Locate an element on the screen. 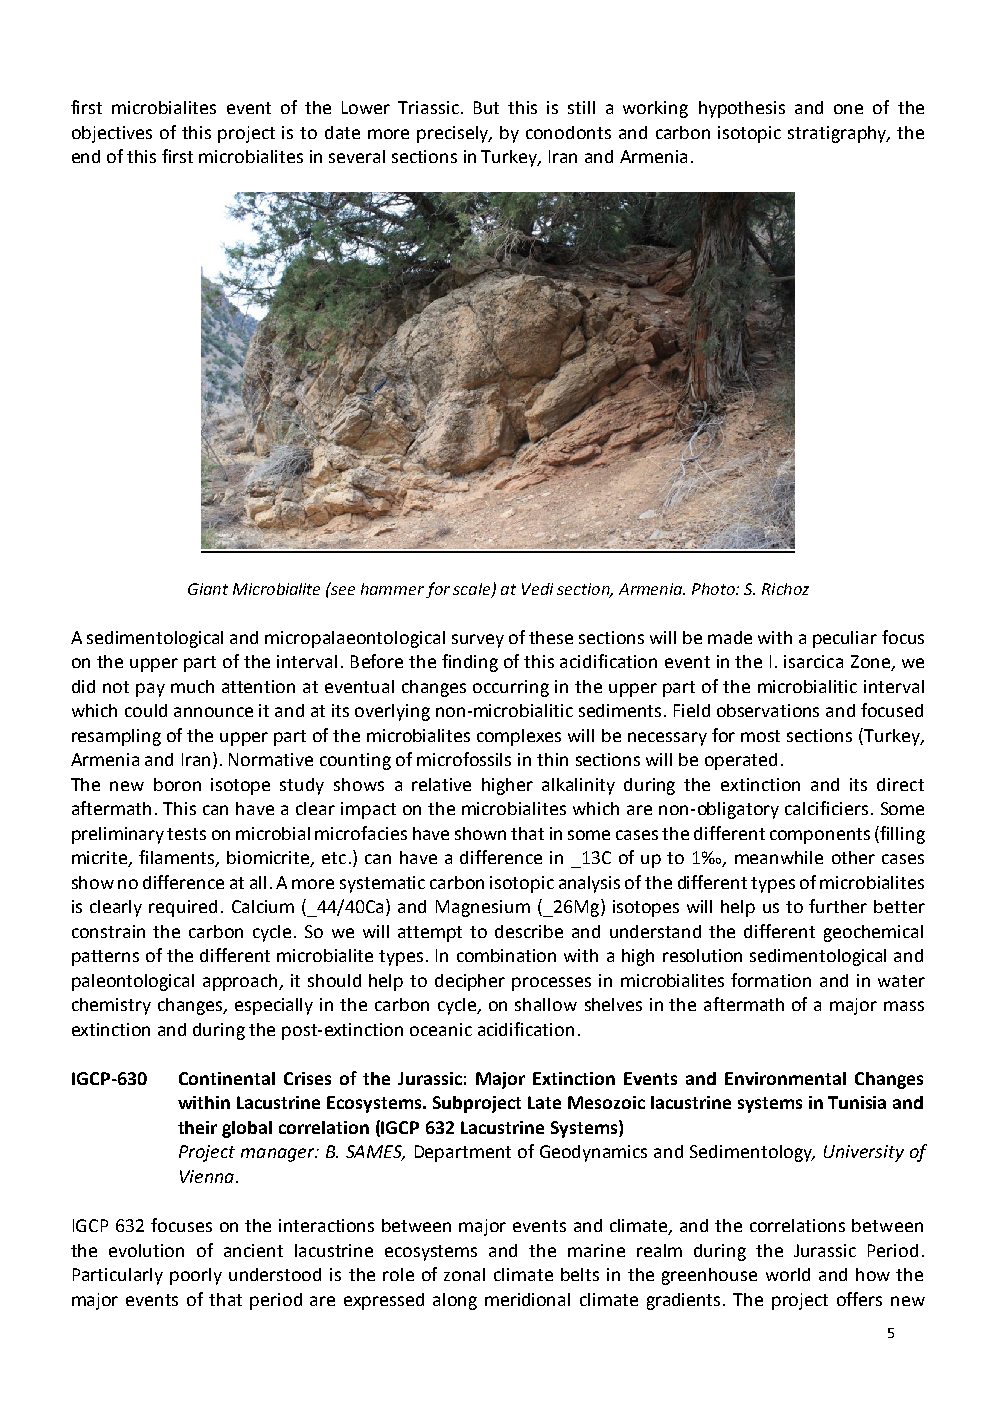 The height and width of the screenshot is (1409, 996). zonal is located at coordinates (464, 1274).
